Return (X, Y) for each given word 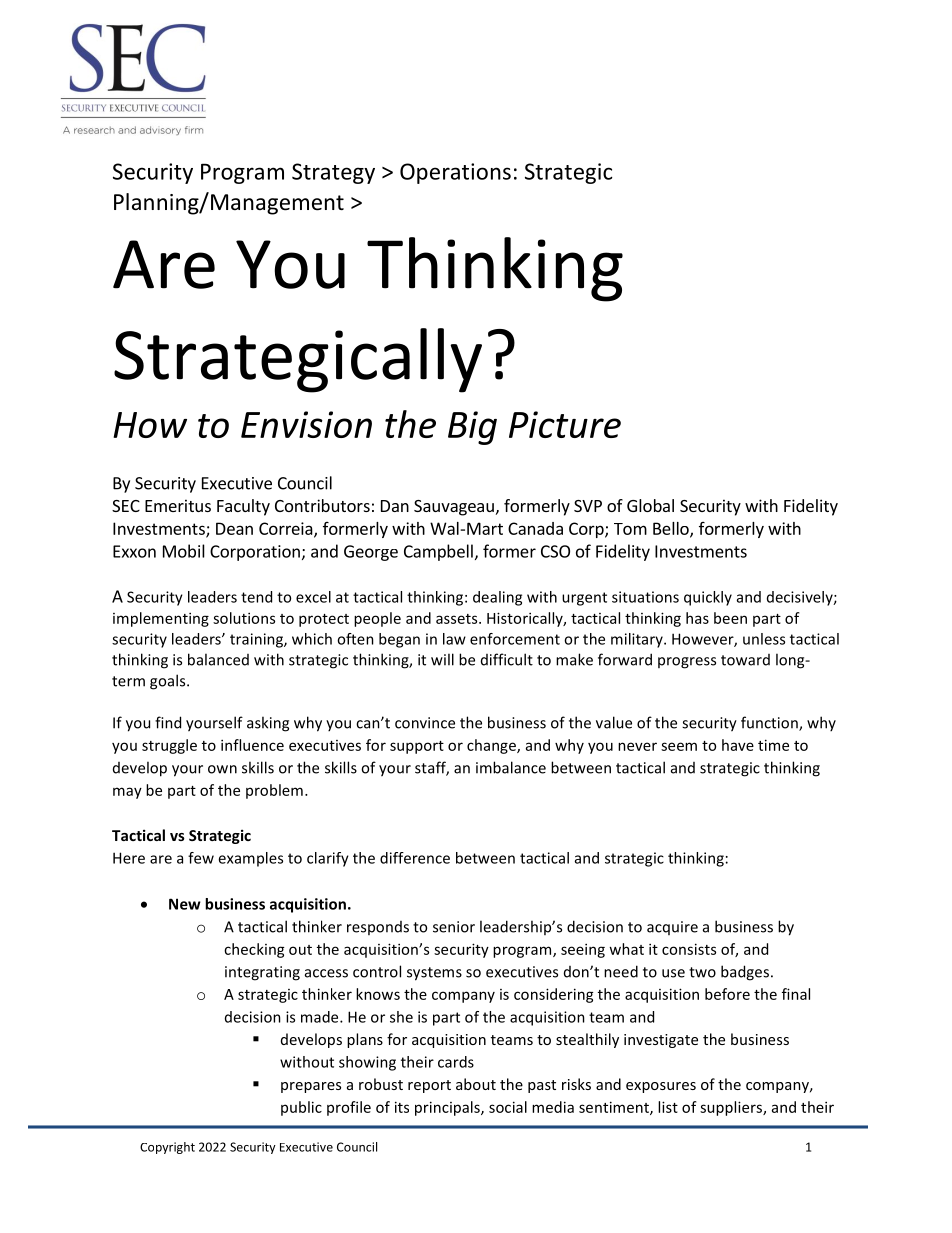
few (201, 858)
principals (448, 1108)
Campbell (438, 552)
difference (415, 858)
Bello (672, 529)
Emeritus (178, 505)
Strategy (333, 173)
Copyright (167, 1148)
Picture (565, 424)
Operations (455, 173)
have (738, 745)
